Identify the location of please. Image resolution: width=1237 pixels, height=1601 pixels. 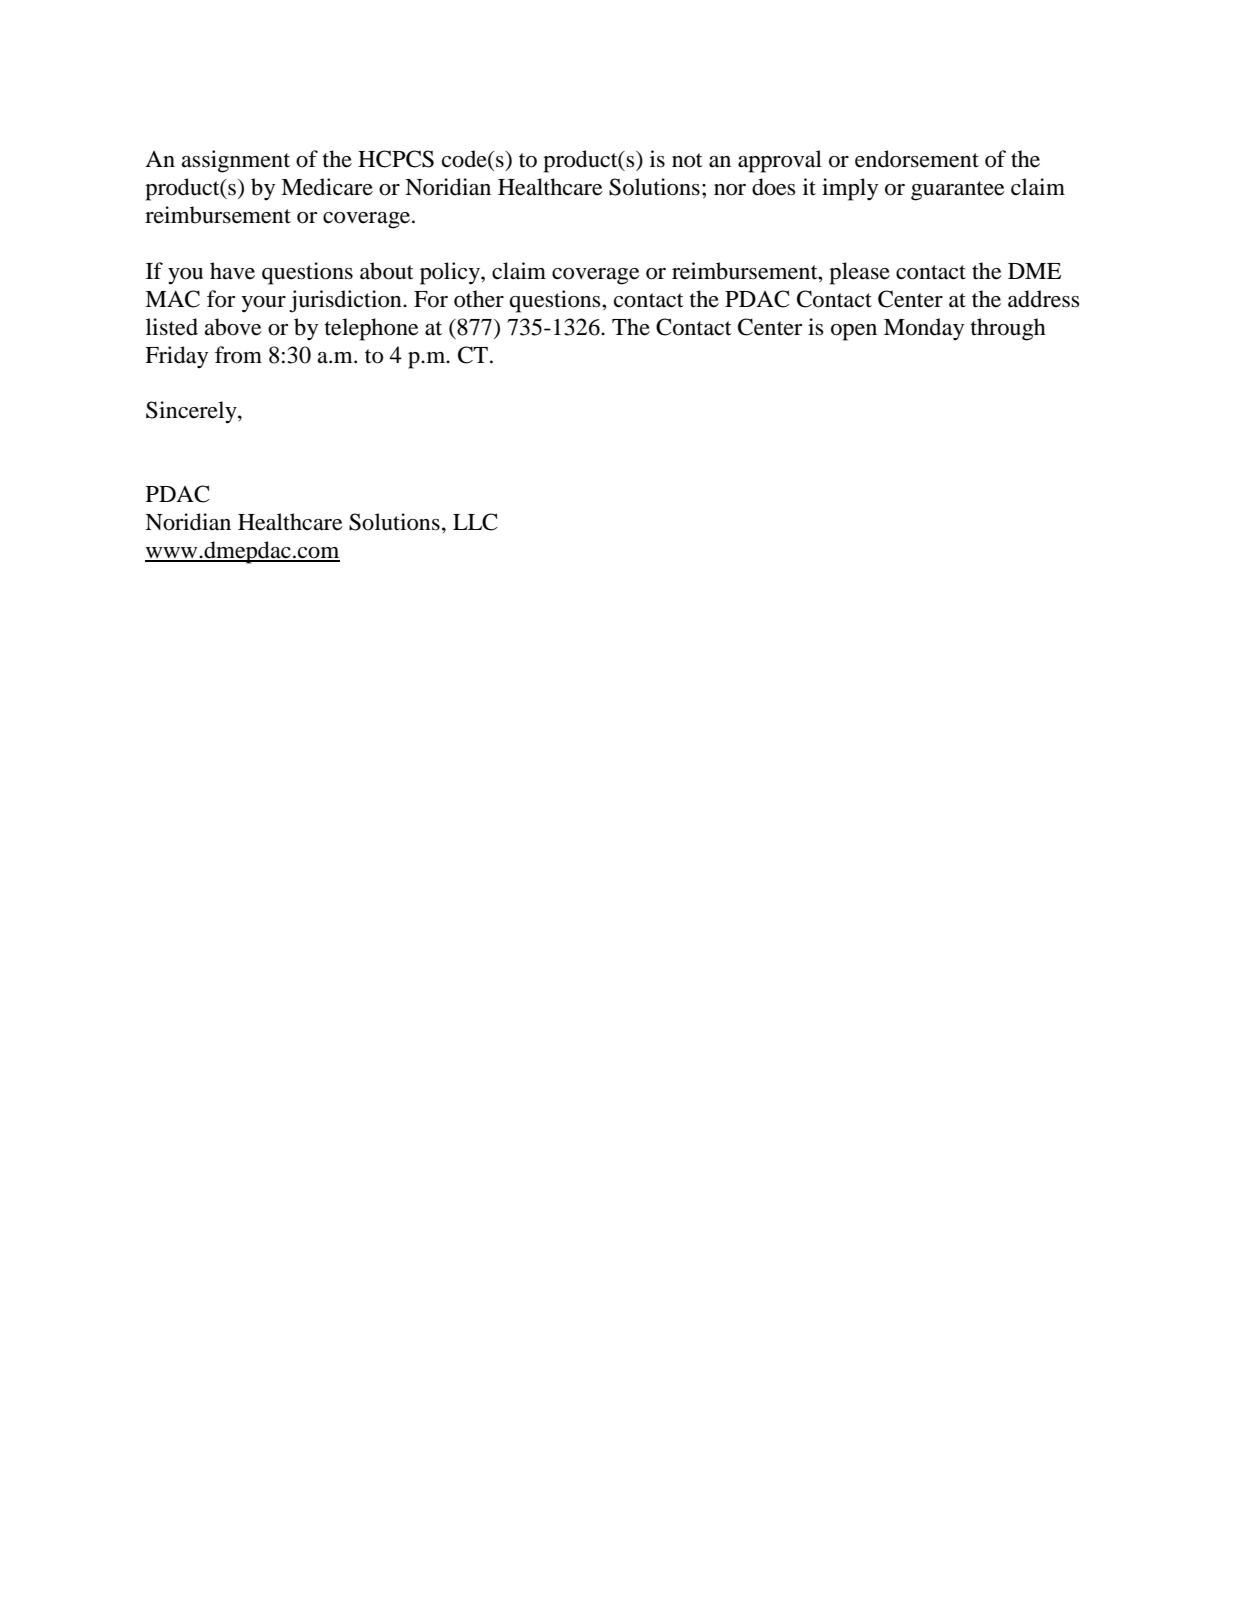
(859, 273).
